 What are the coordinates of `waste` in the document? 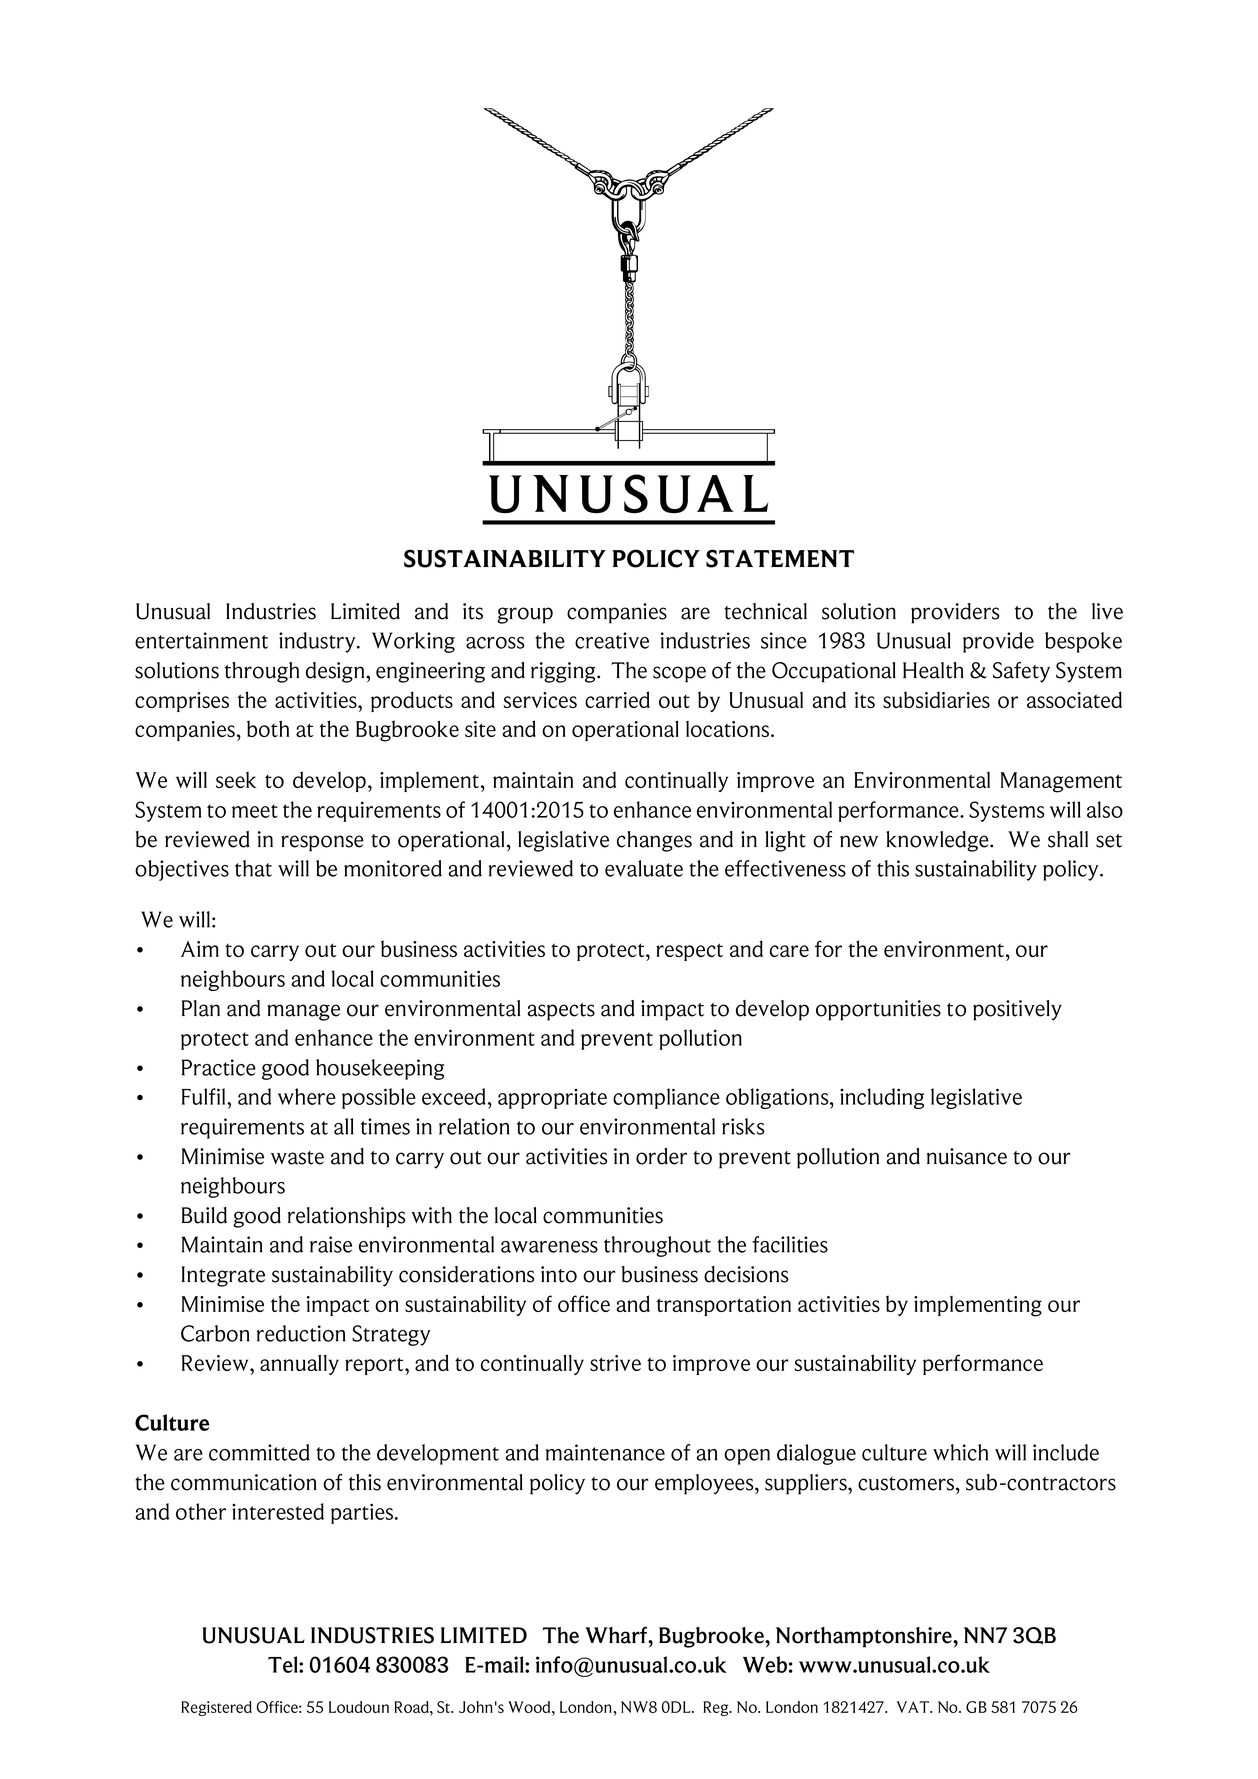 It's located at (297, 1158).
